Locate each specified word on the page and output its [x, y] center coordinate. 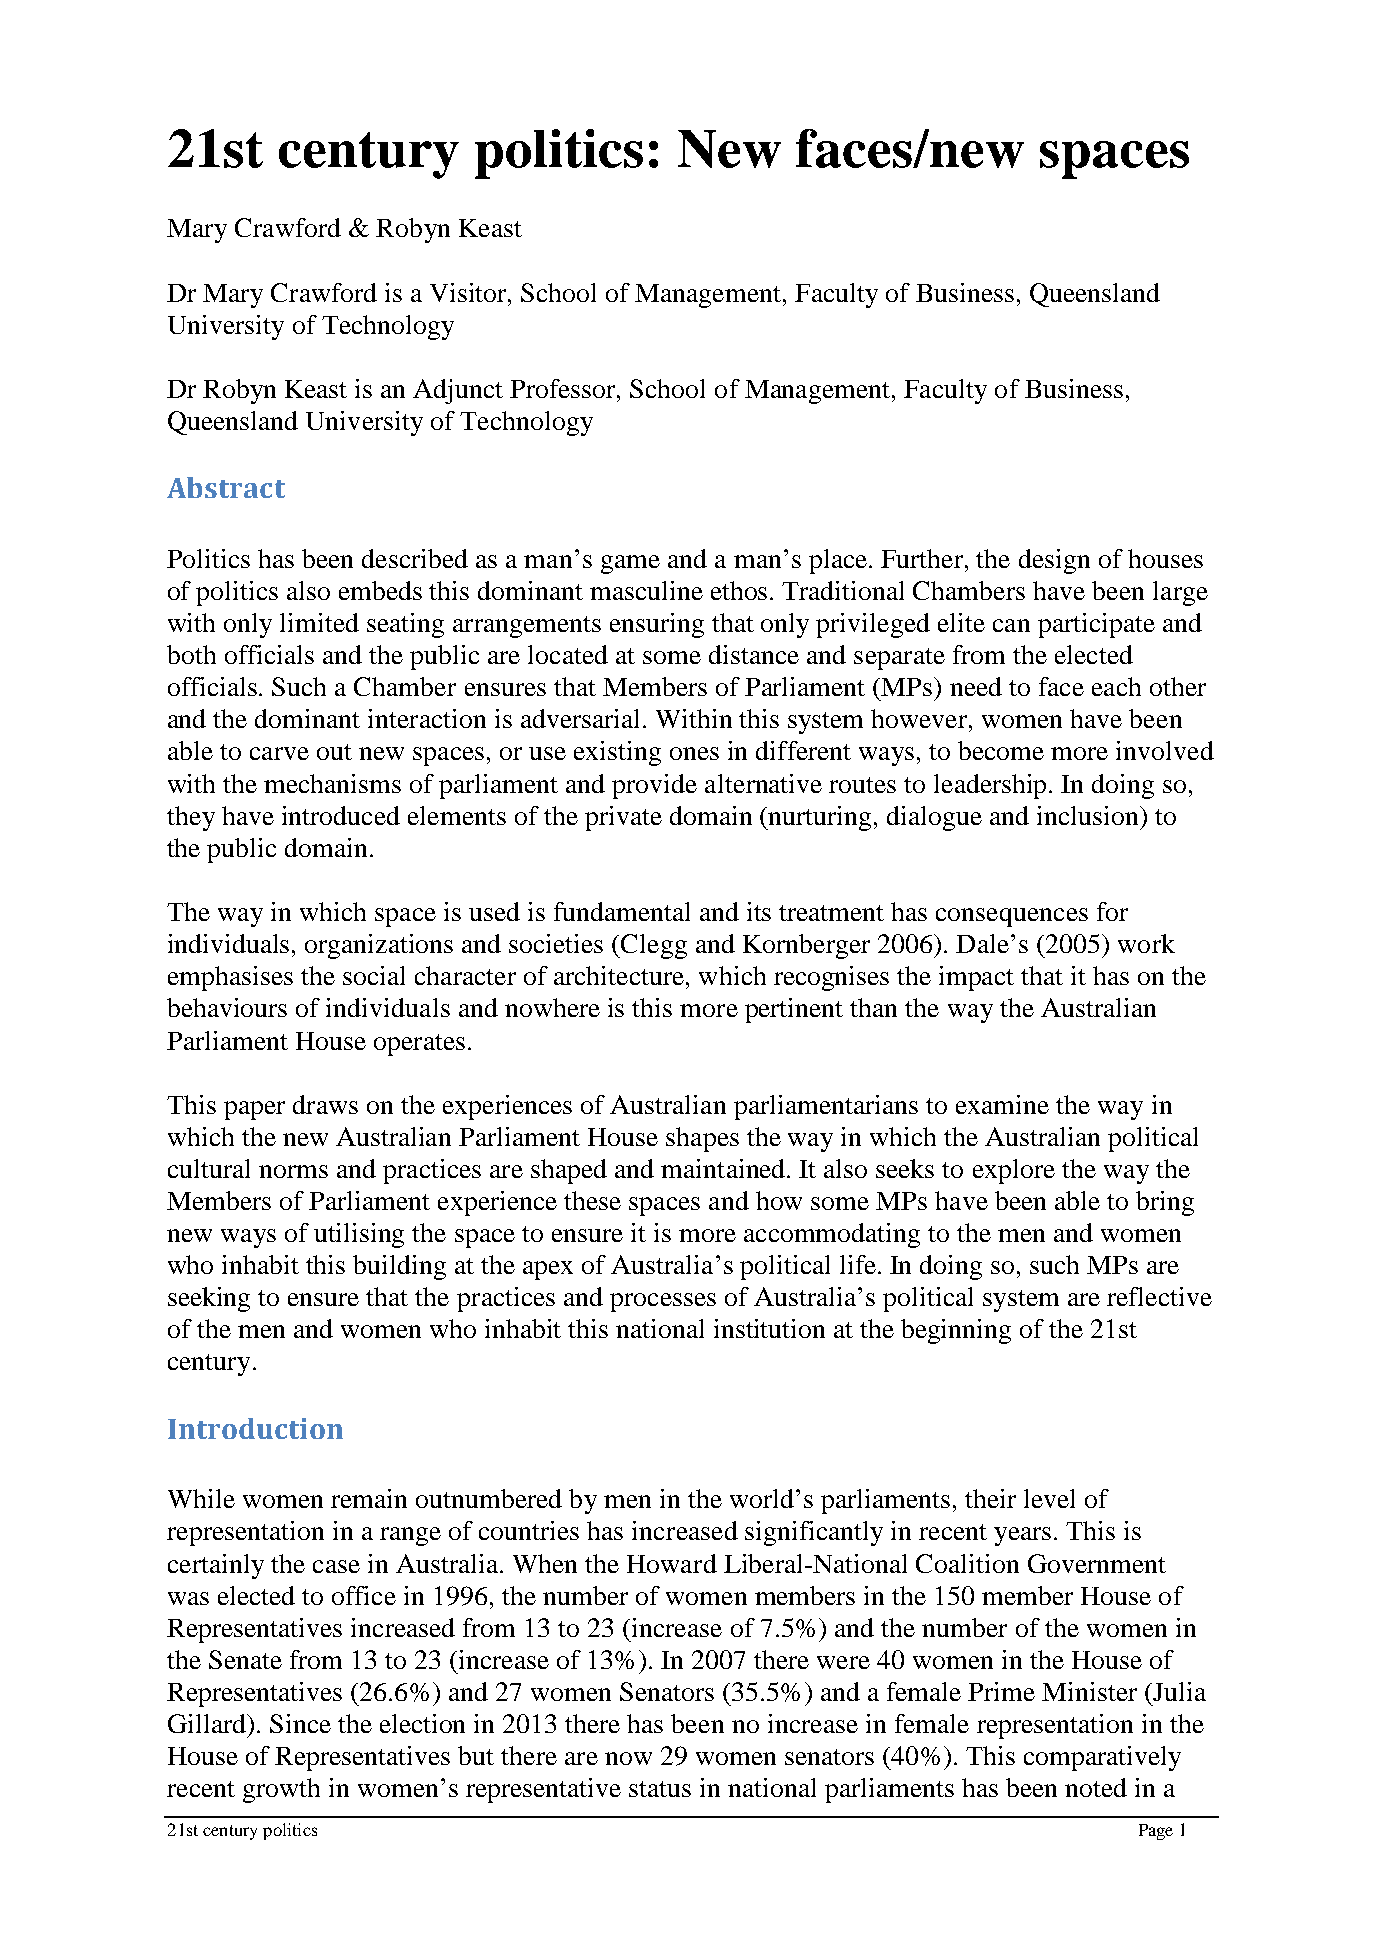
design [1054, 561]
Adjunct [458, 391]
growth [281, 1790]
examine [1002, 1104]
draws [325, 1104]
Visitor [470, 292]
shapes [702, 1139]
